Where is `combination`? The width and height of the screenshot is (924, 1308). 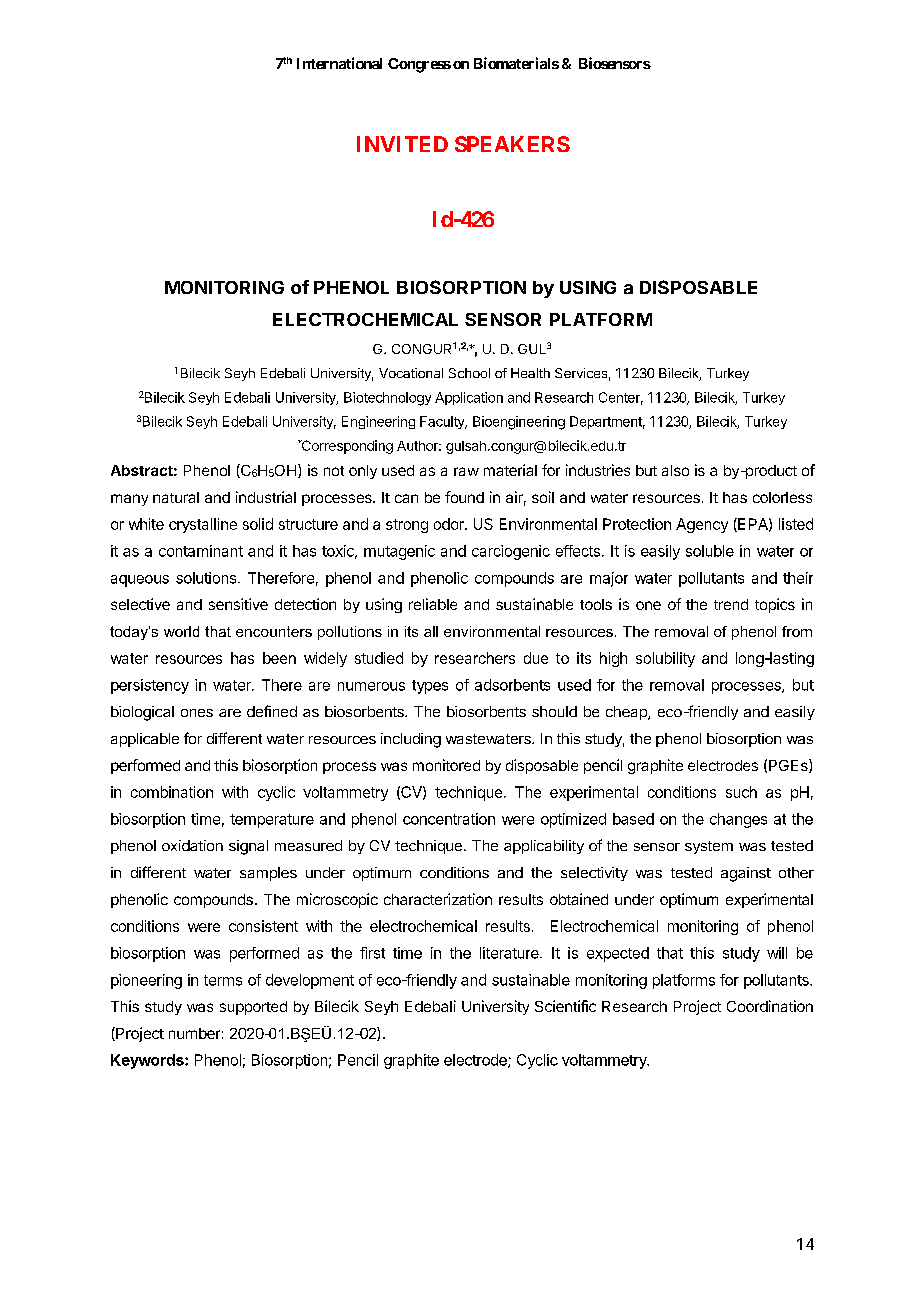 combination is located at coordinates (172, 792).
